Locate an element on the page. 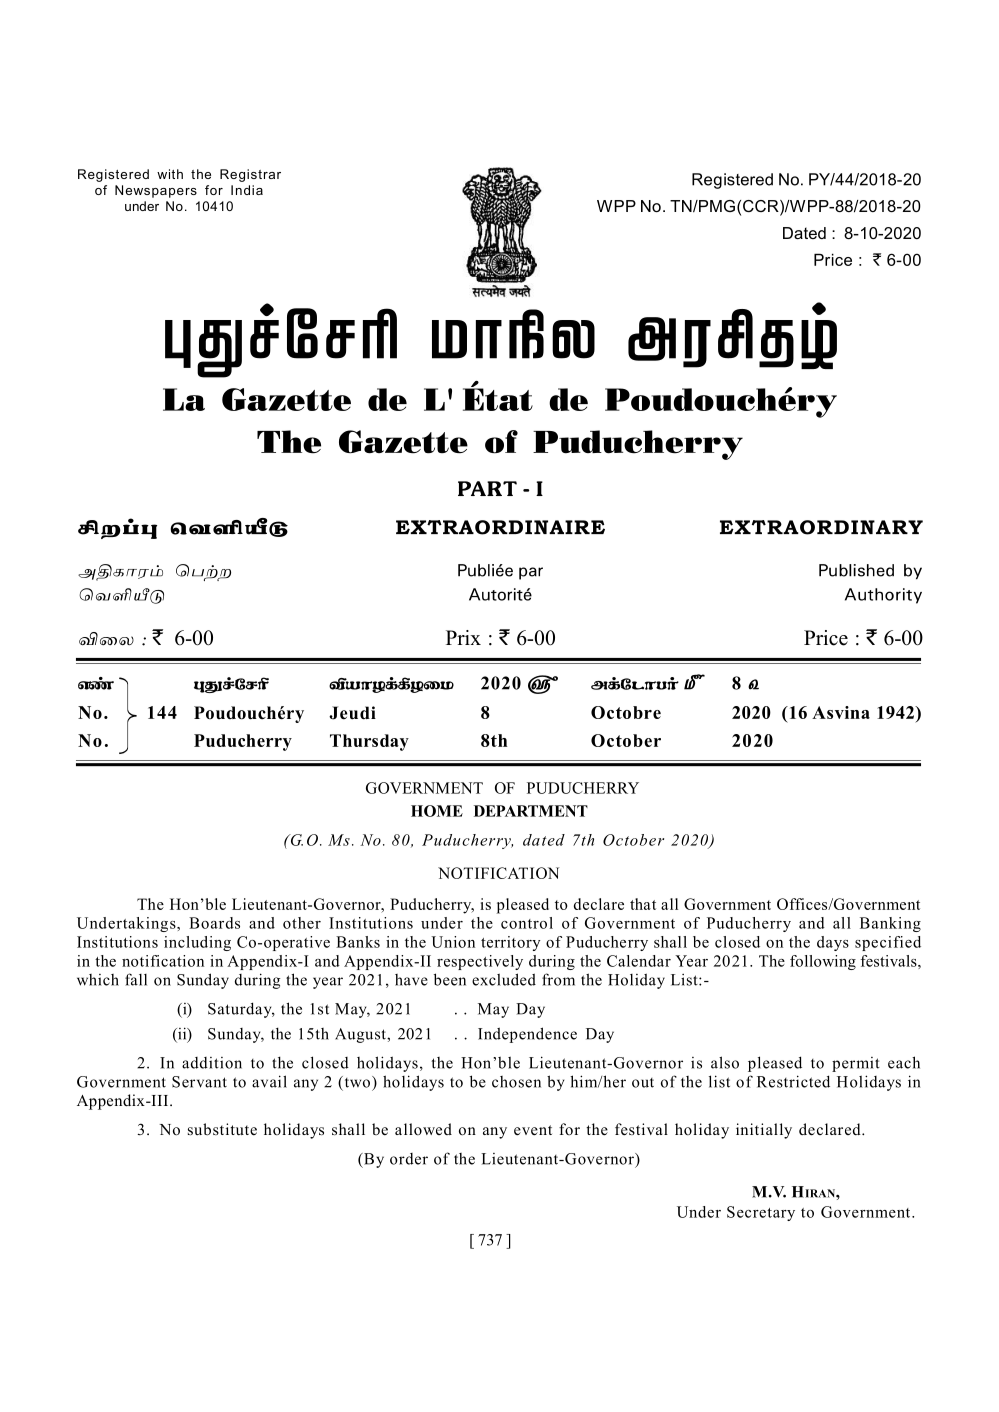 Image resolution: width=999 pixels, height=1412 pixels. Newspapers is located at coordinates (156, 191).
